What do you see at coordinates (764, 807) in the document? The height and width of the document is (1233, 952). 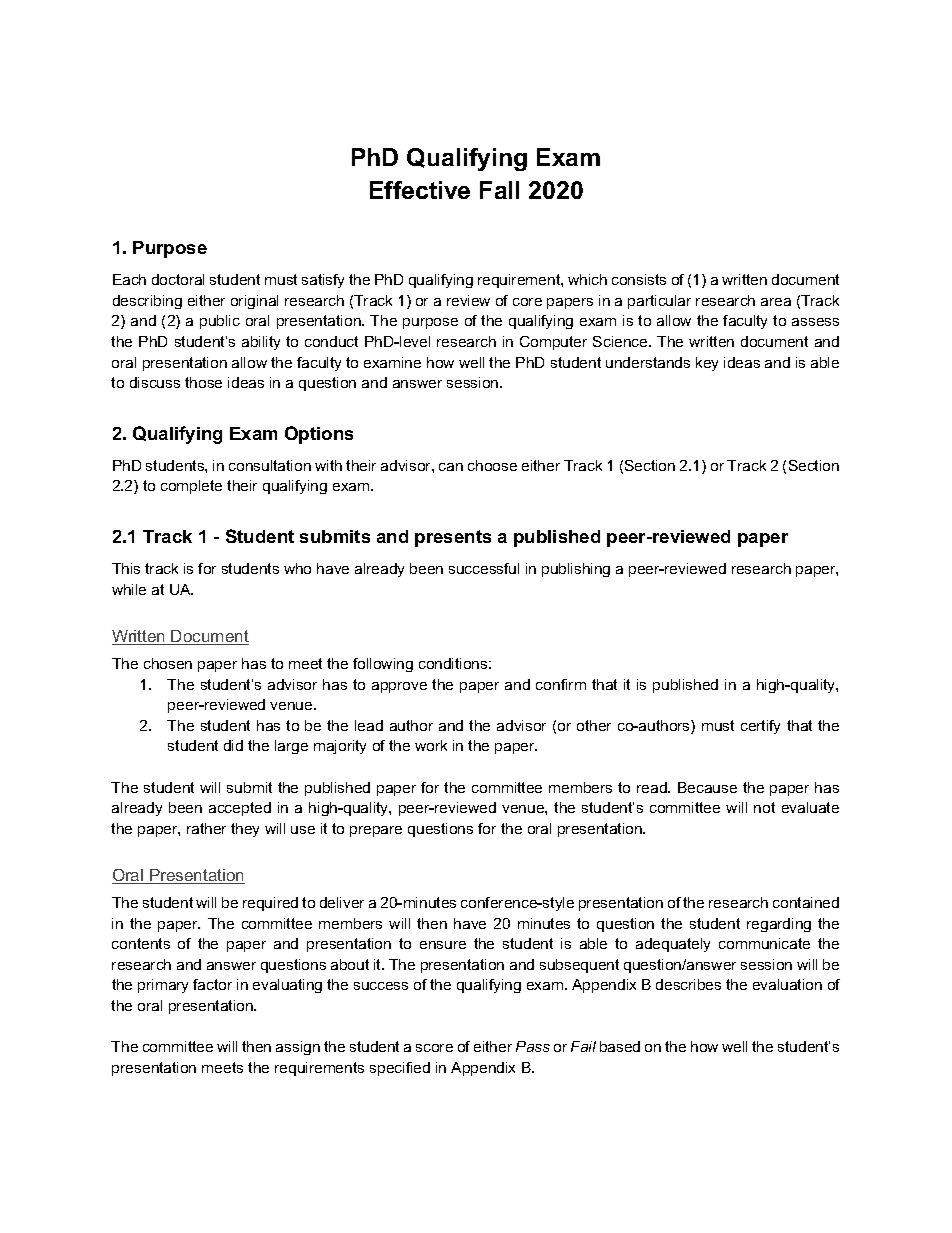 I see `not` at bounding box center [764, 807].
